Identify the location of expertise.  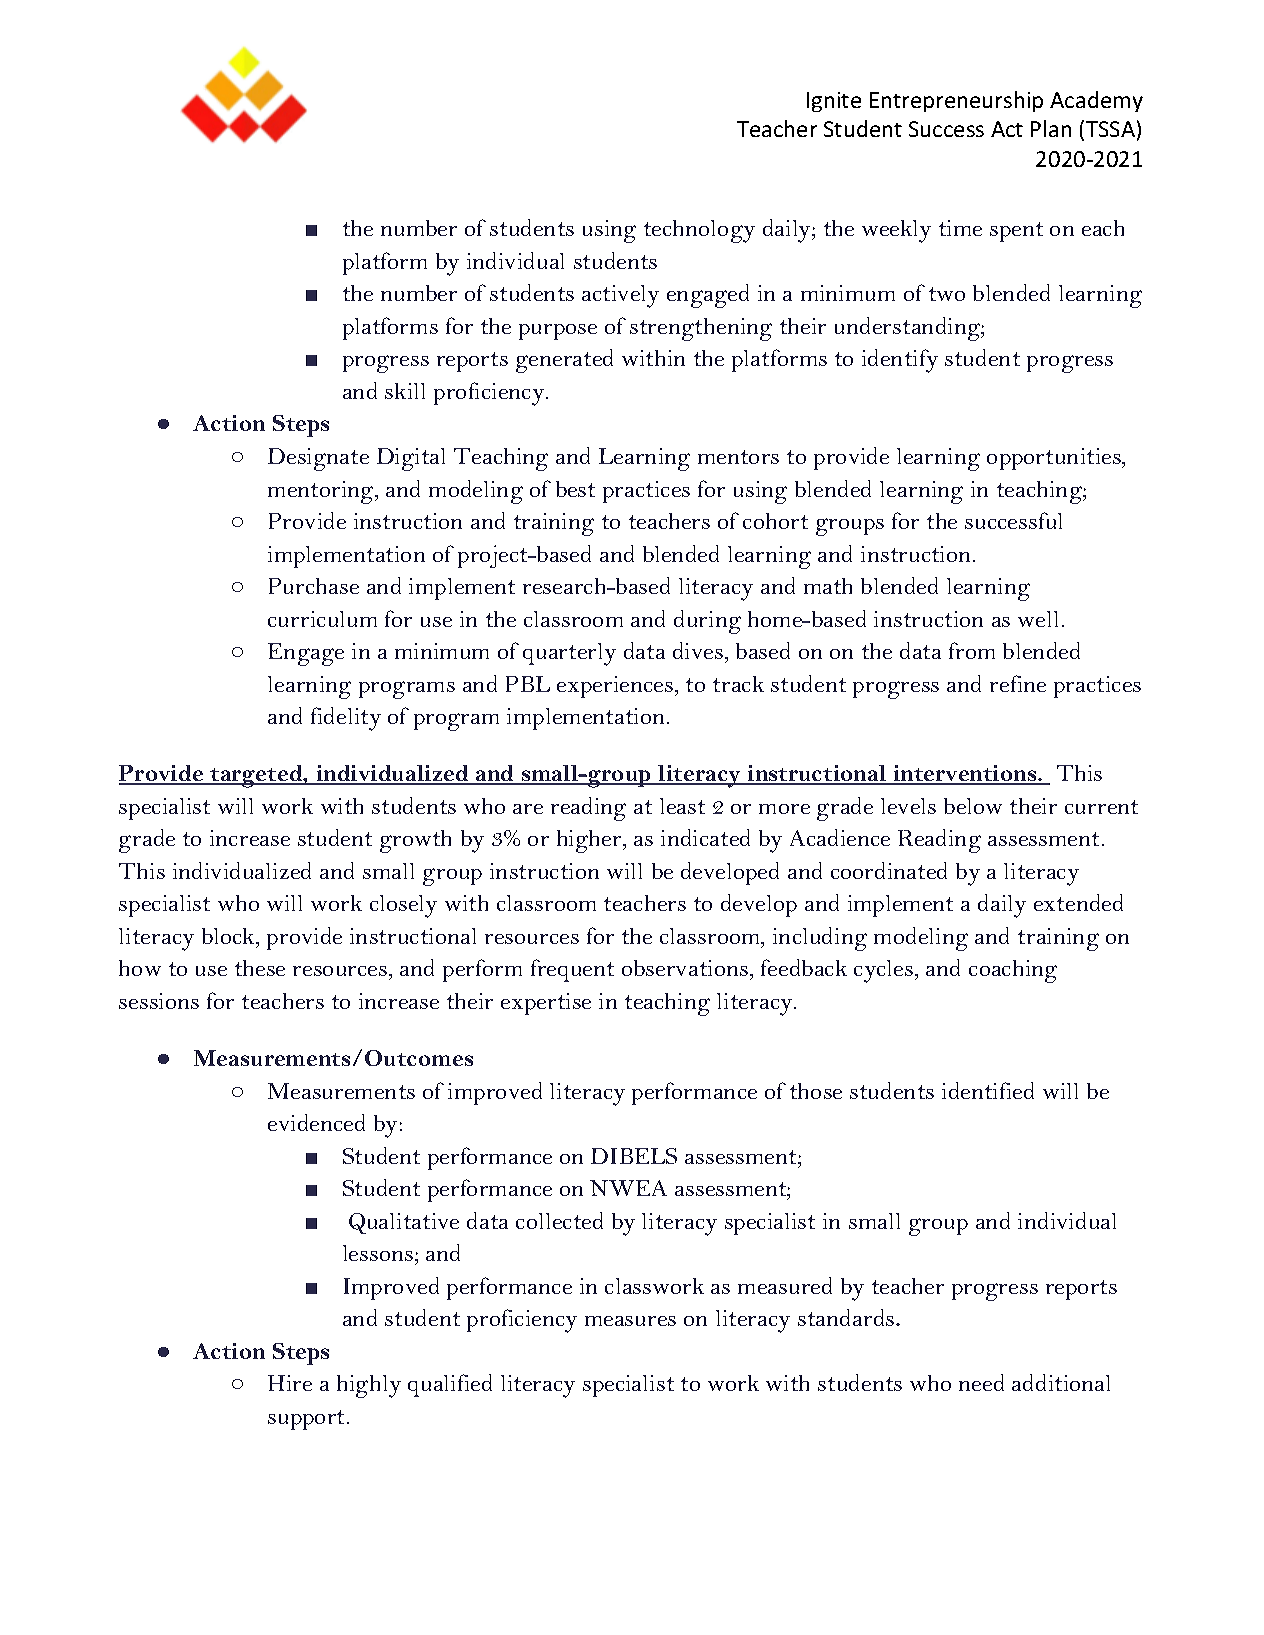
(546, 1004).
